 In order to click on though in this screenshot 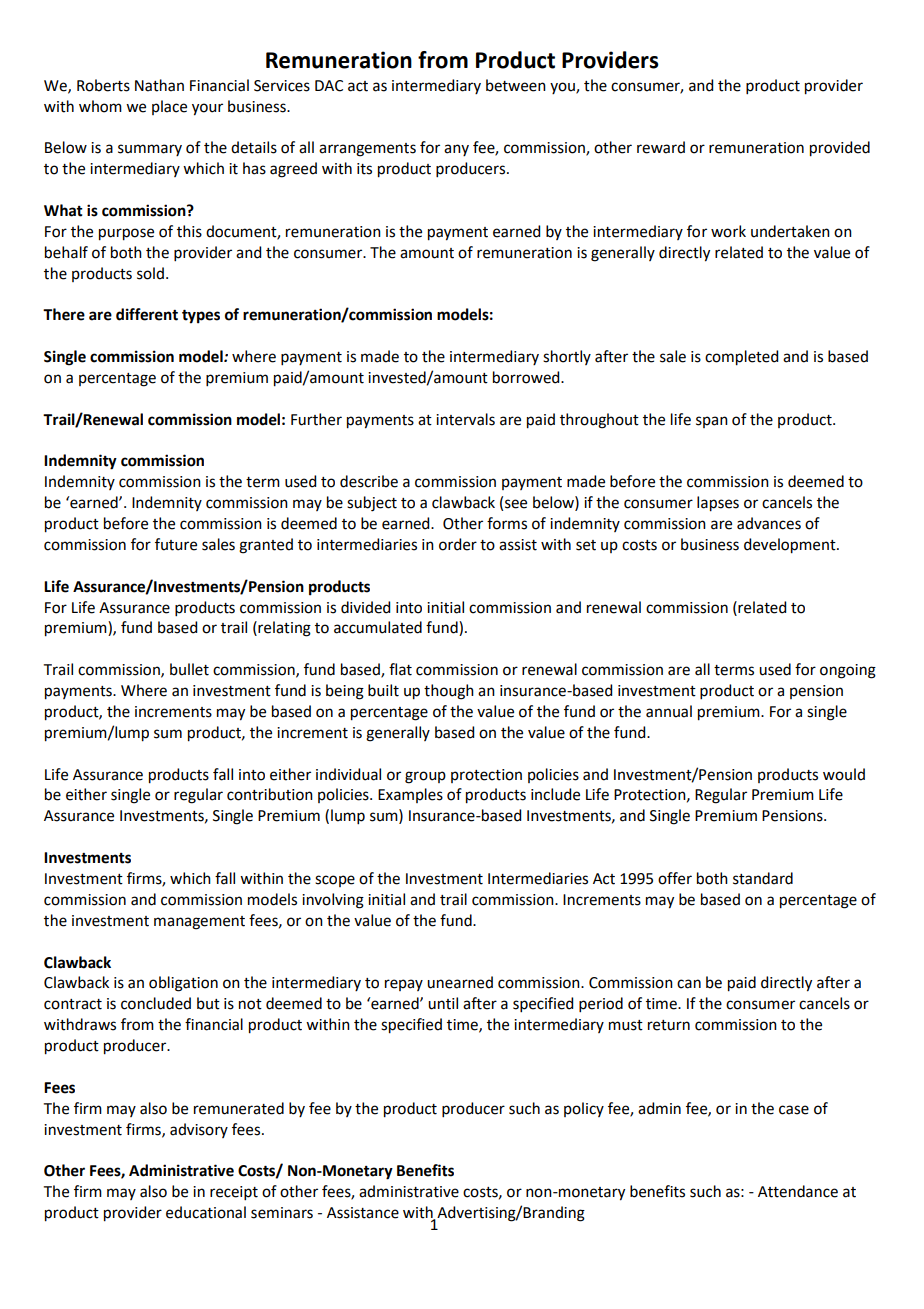, I will do `click(449, 692)`.
